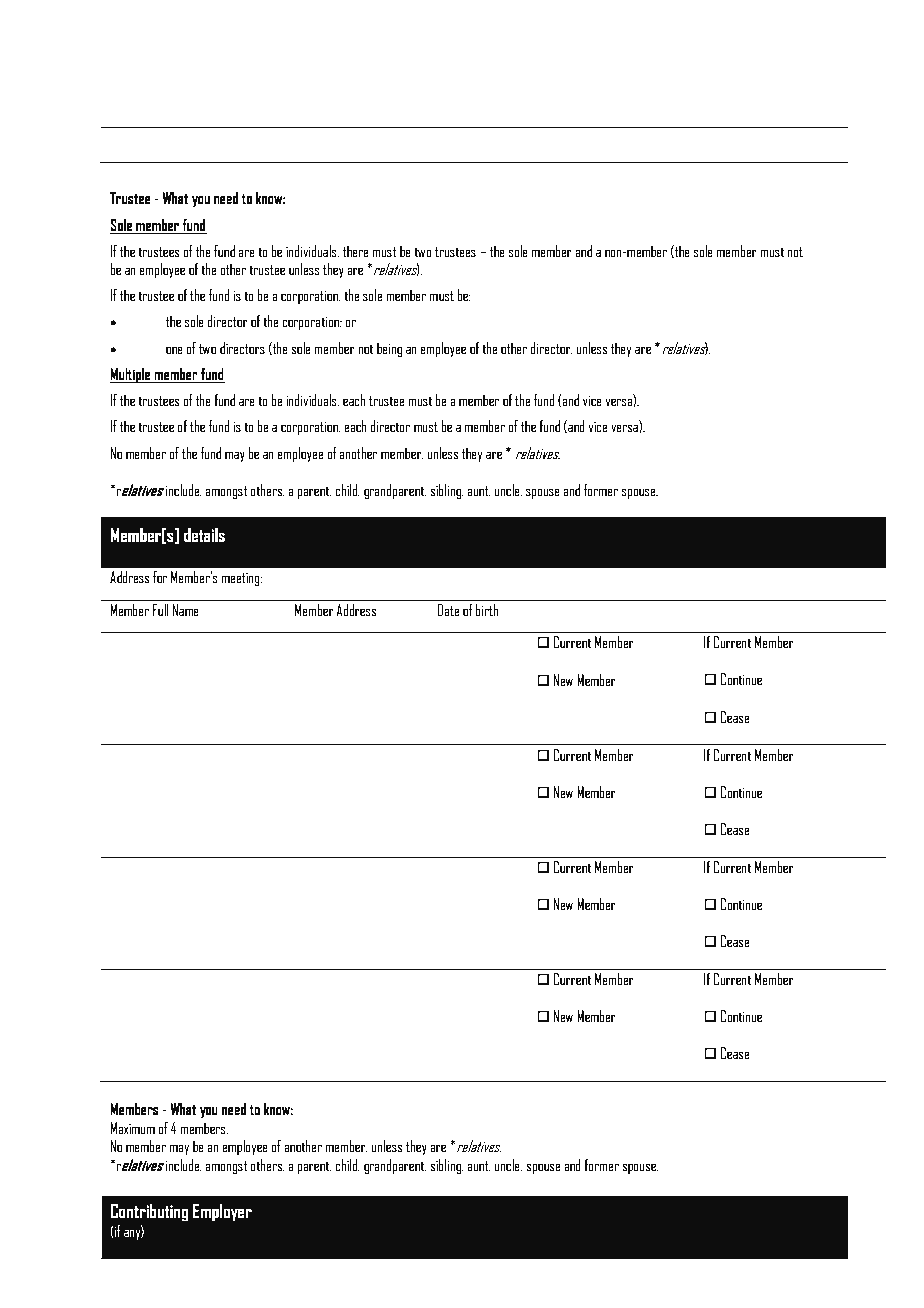 Image resolution: width=924 pixels, height=1308 pixels. I want to click on Employer, so click(222, 1212).
